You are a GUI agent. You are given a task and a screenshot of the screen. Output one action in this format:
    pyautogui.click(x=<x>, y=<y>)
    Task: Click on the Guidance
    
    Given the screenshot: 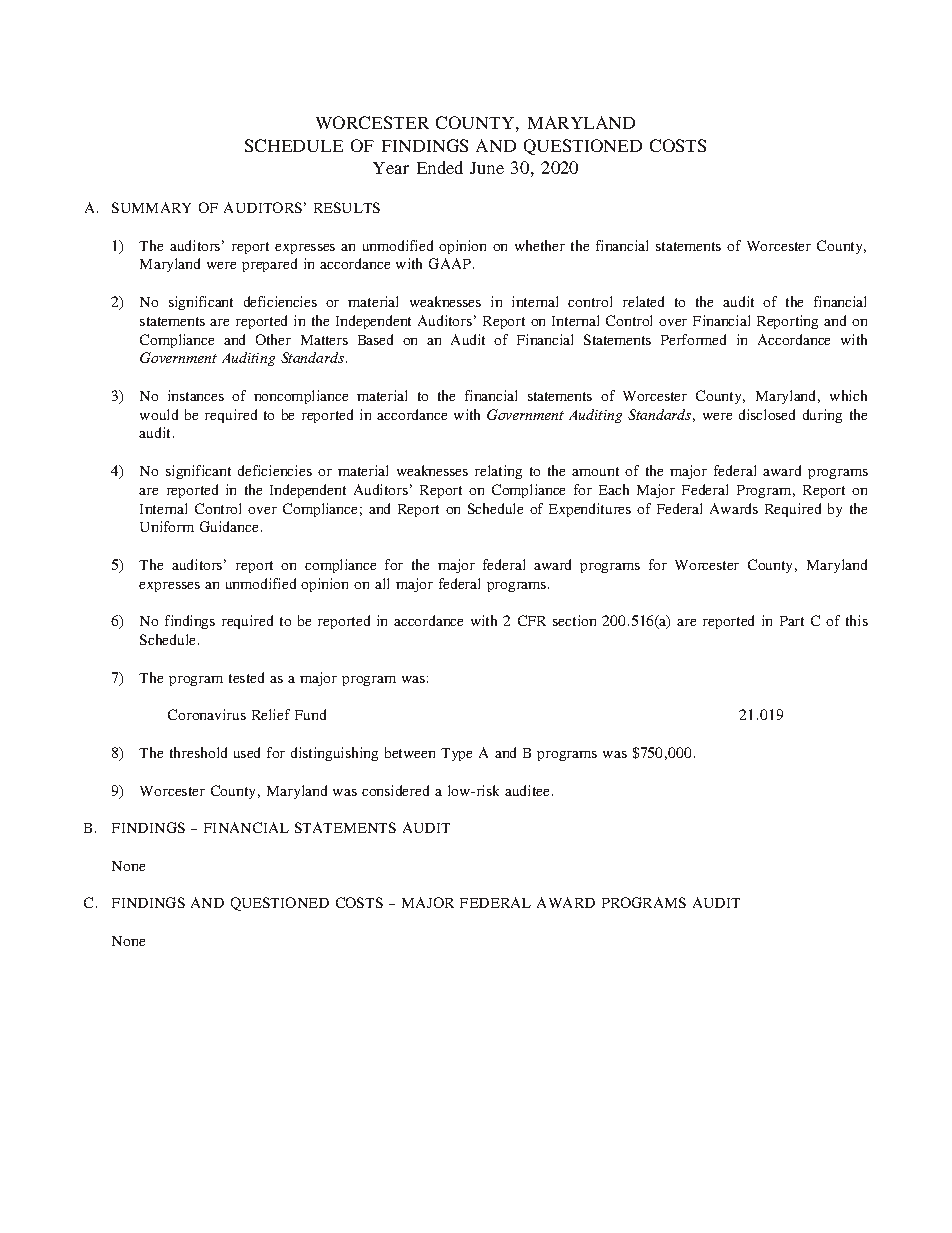 What is the action you would take?
    pyautogui.click(x=229, y=526)
